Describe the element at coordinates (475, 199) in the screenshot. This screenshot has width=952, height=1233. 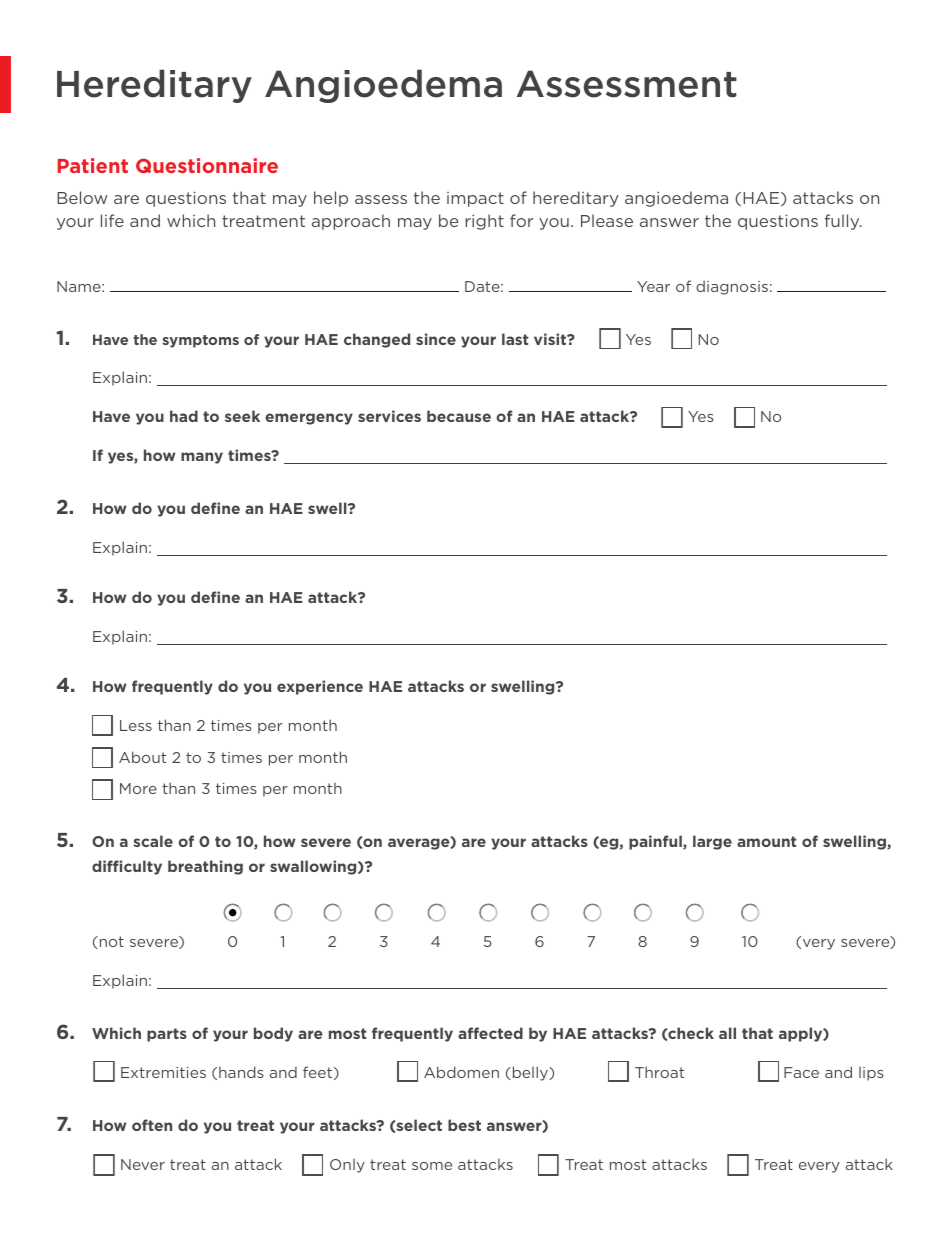
I see `impact` at that location.
